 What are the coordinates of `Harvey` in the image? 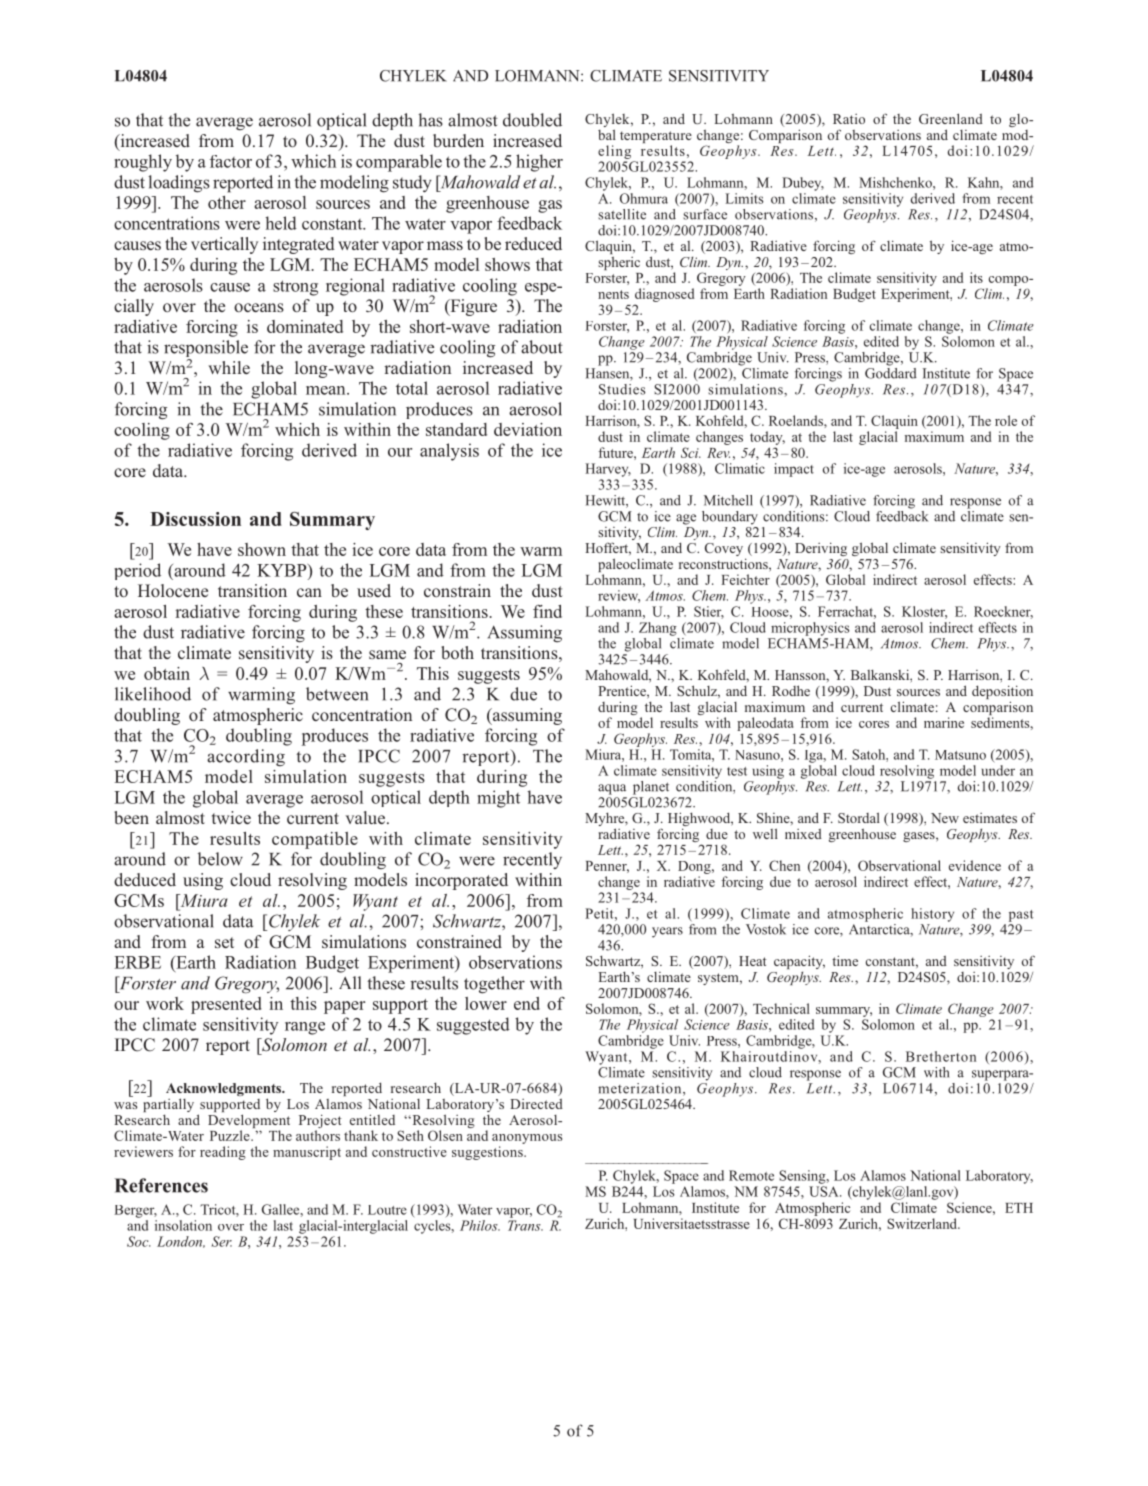 It's located at (608, 470).
